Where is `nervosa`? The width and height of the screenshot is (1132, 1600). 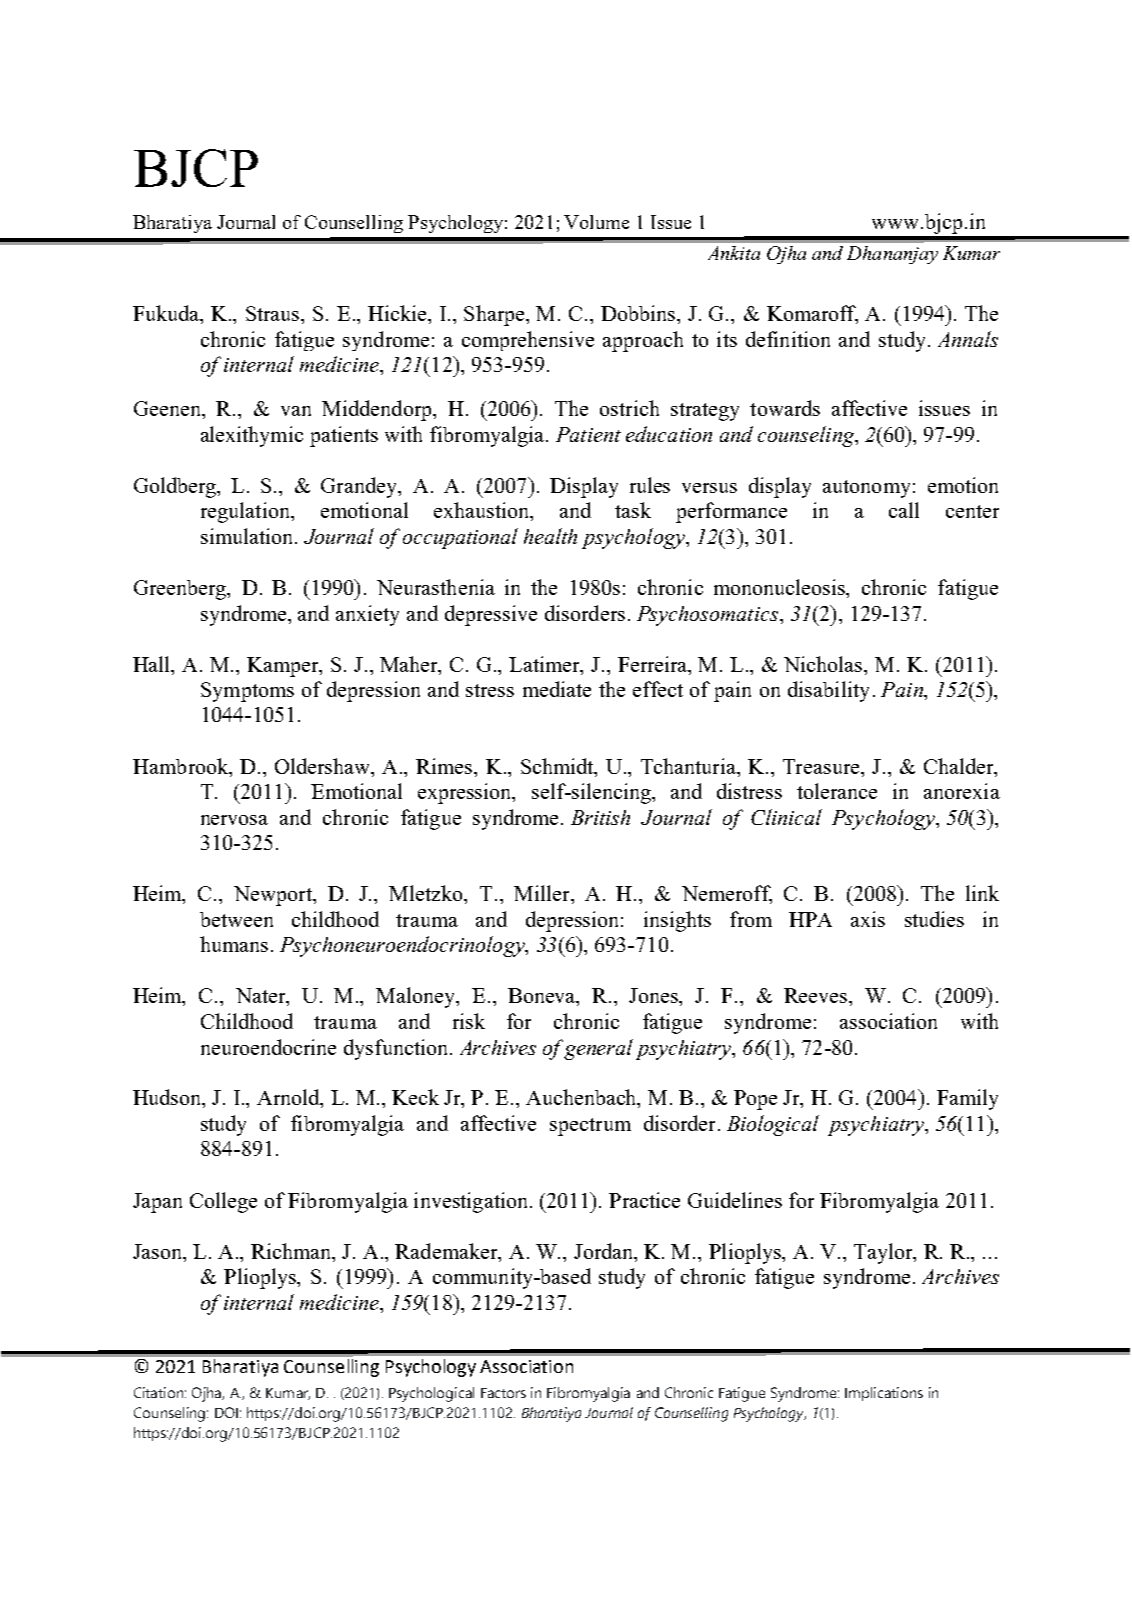 nervosa is located at coordinates (234, 820).
